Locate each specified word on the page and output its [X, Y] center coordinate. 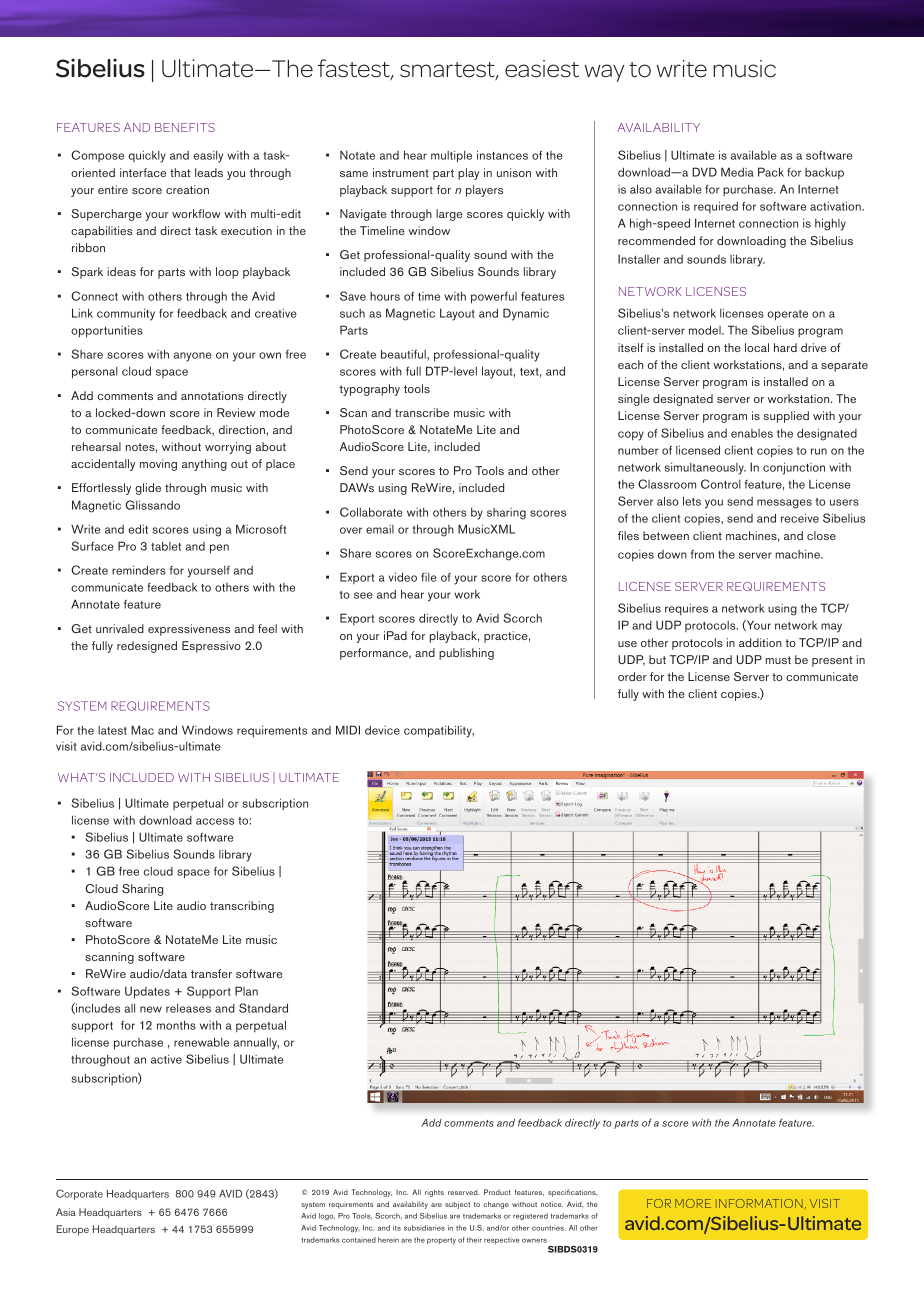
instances [502, 155]
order [632, 676]
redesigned [147, 647]
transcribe [422, 412]
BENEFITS [185, 127]
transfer [211, 973]
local [757, 347]
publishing [466, 654]
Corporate [79, 1194]
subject [457, 1205]
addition [760, 642]
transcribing [242, 907]
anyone [193, 357]
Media [737, 172]
